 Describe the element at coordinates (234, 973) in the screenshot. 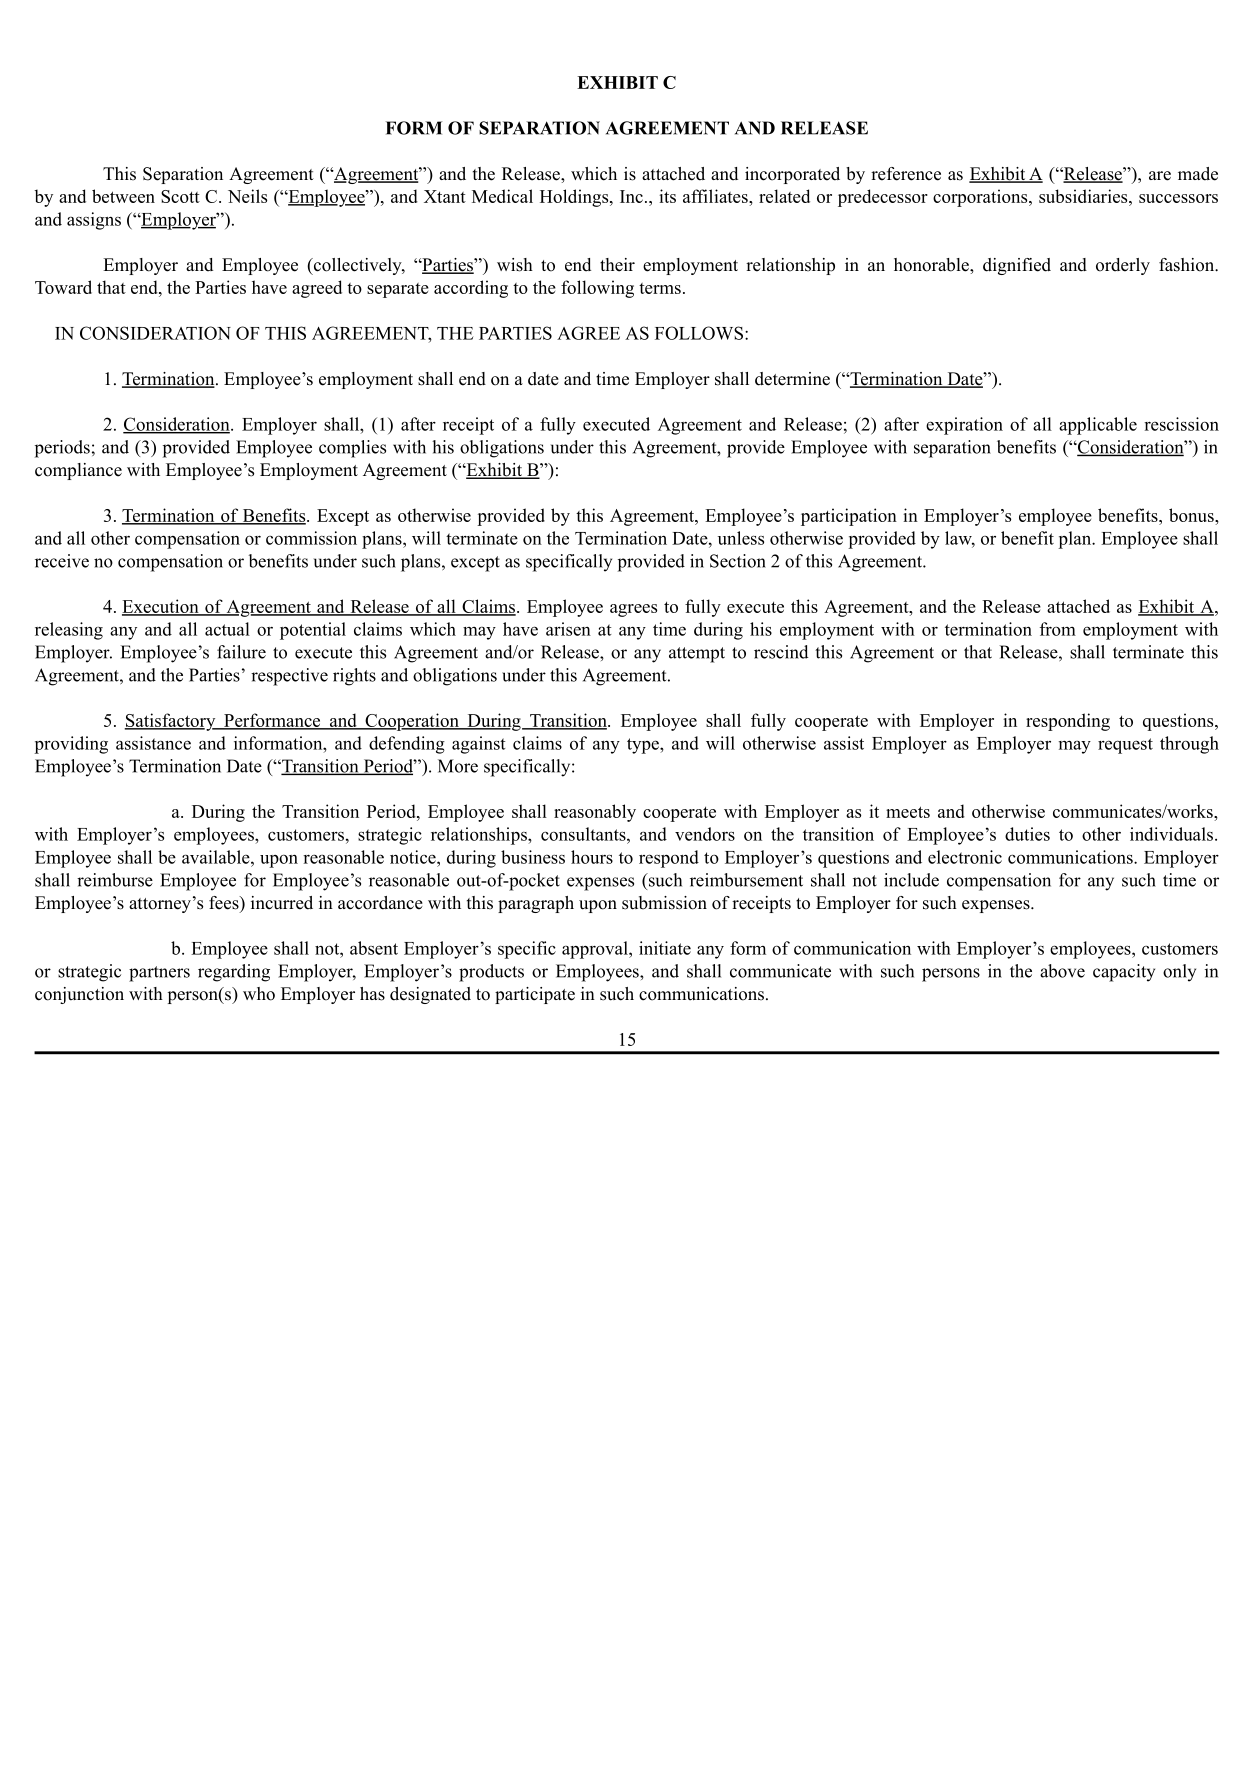

I see `regarding` at that location.
